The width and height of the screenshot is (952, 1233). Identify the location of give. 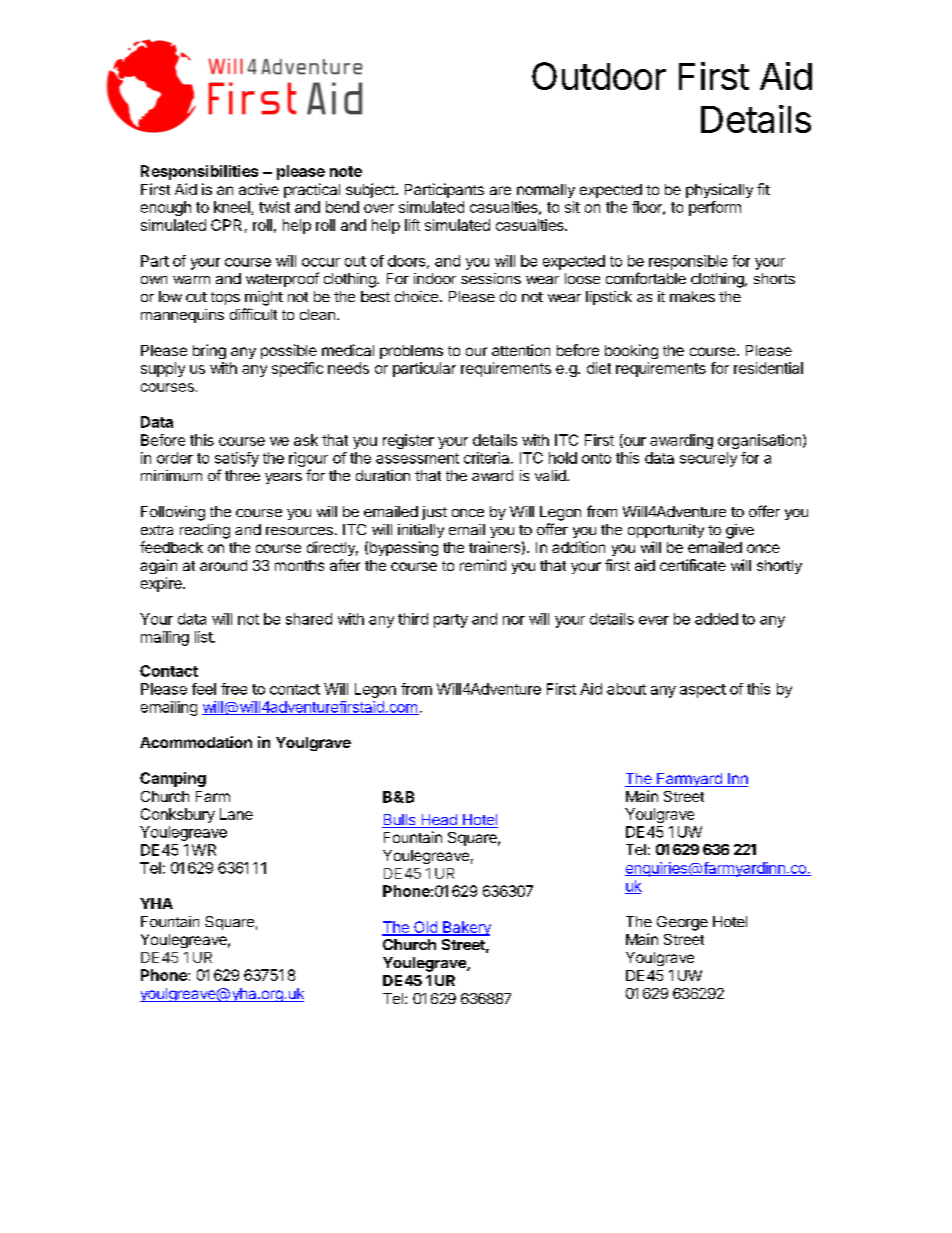
(740, 531).
